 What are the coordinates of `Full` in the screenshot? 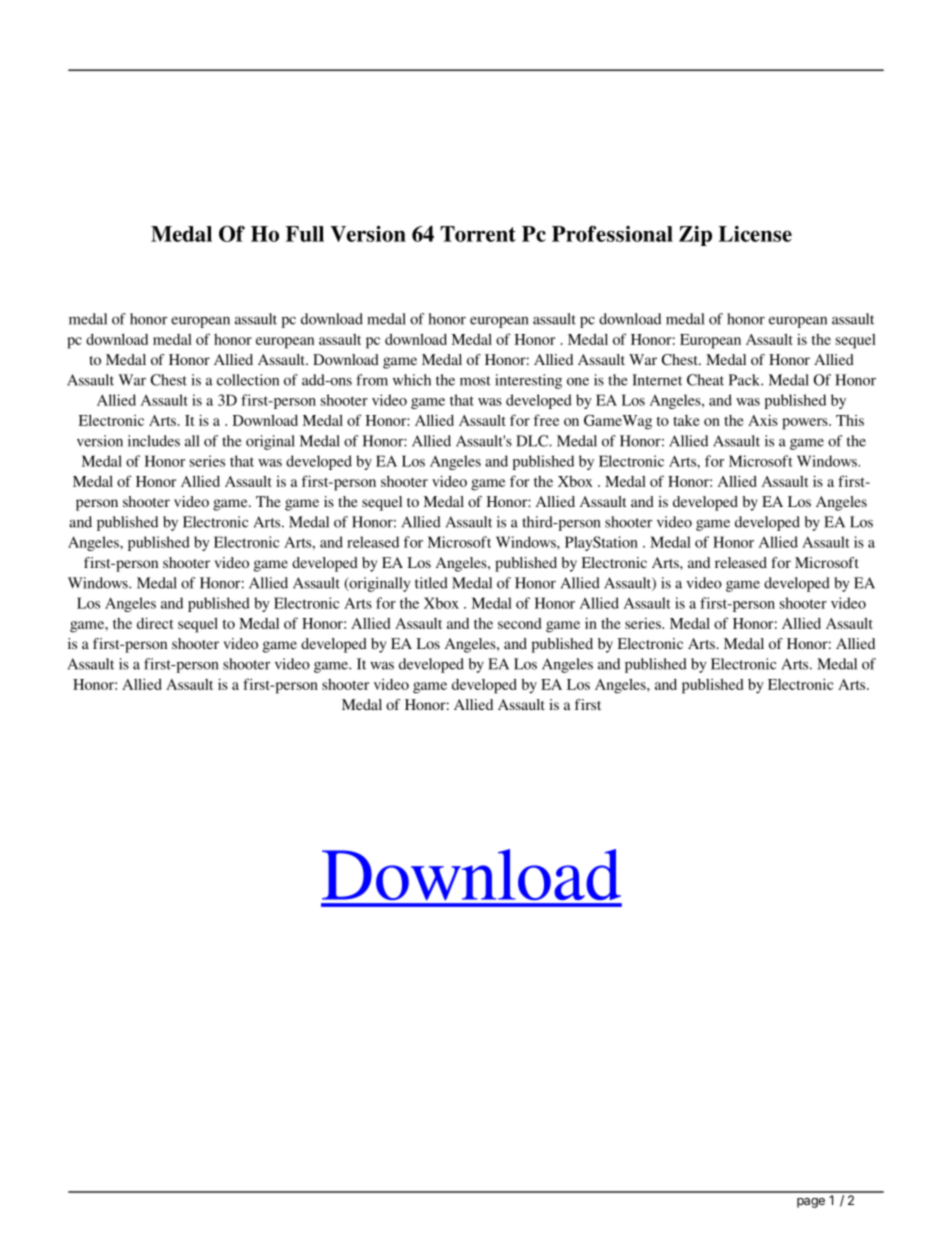 It's located at (305, 234).
